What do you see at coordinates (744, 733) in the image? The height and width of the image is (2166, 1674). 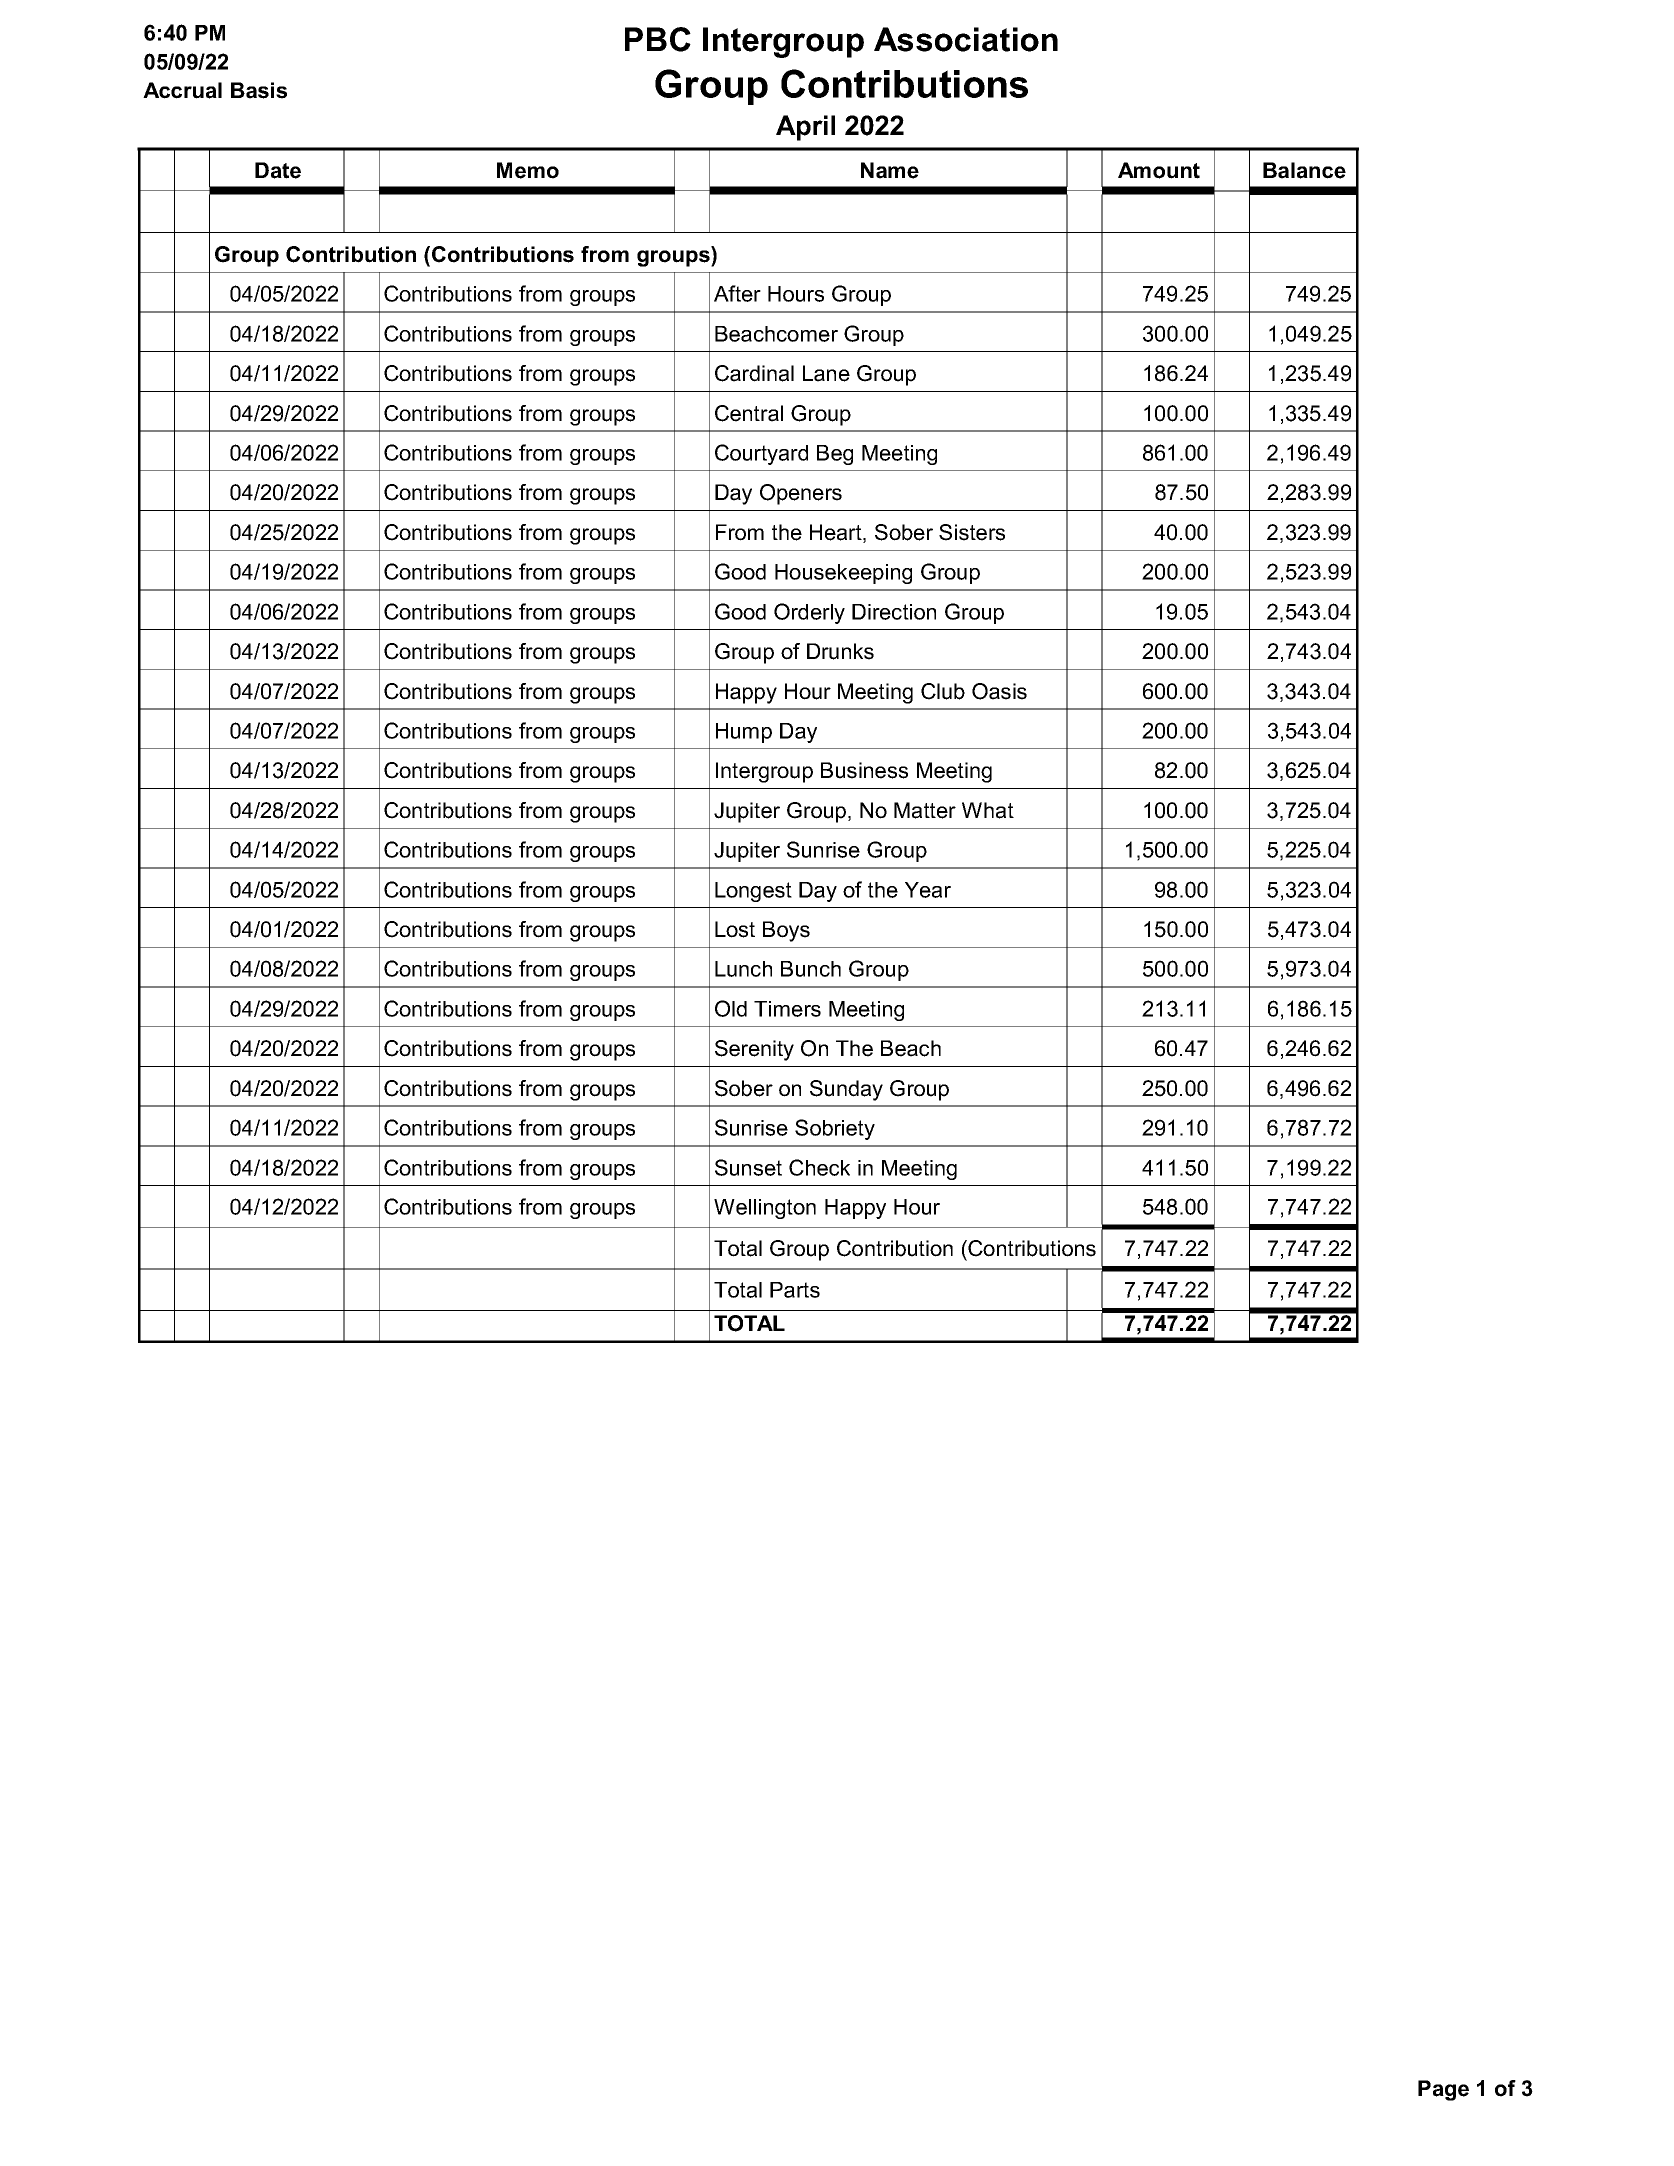 I see `Hump` at bounding box center [744, 733].
